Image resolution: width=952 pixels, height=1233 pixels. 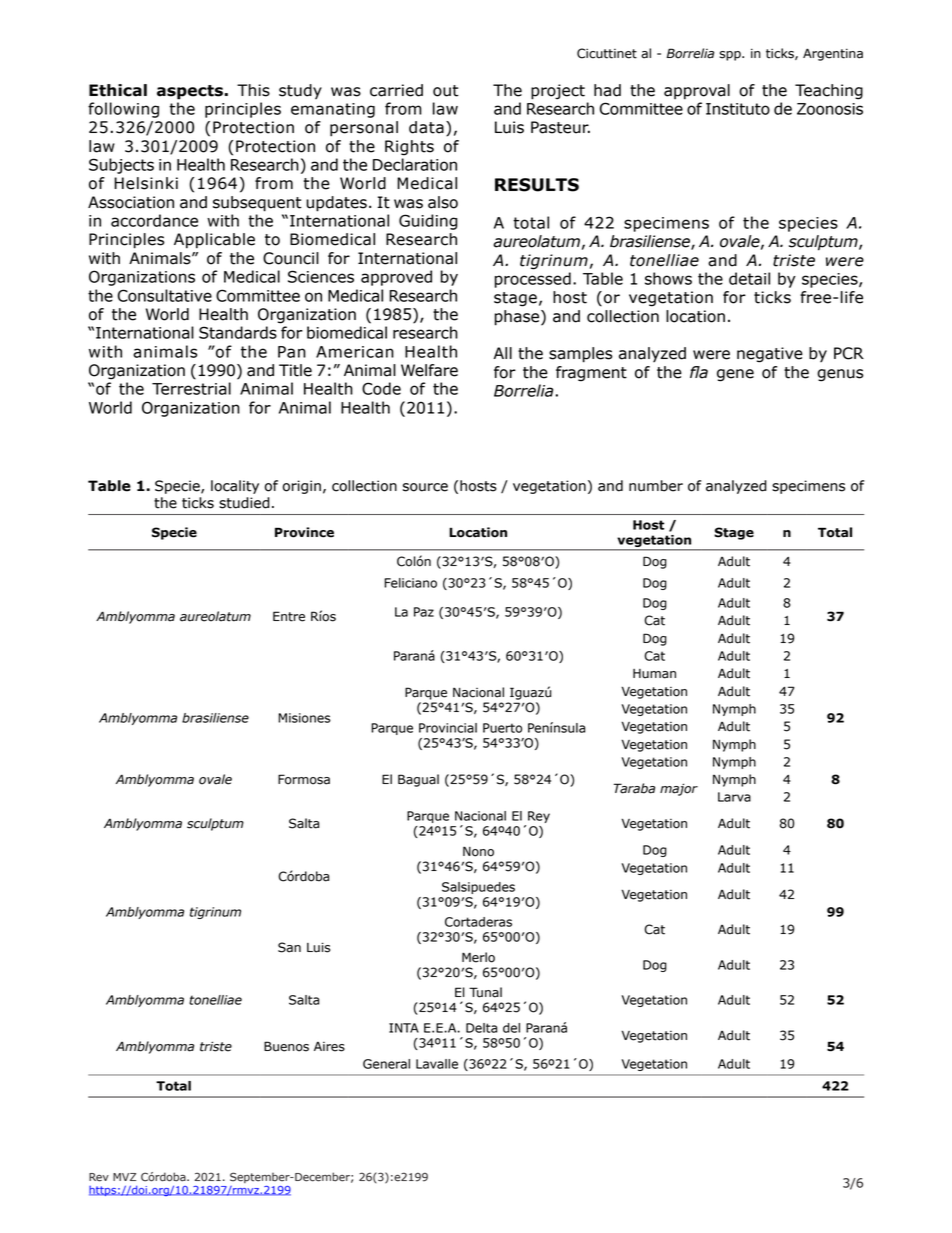 I want to click on Human, so click(x=654, y=674).
